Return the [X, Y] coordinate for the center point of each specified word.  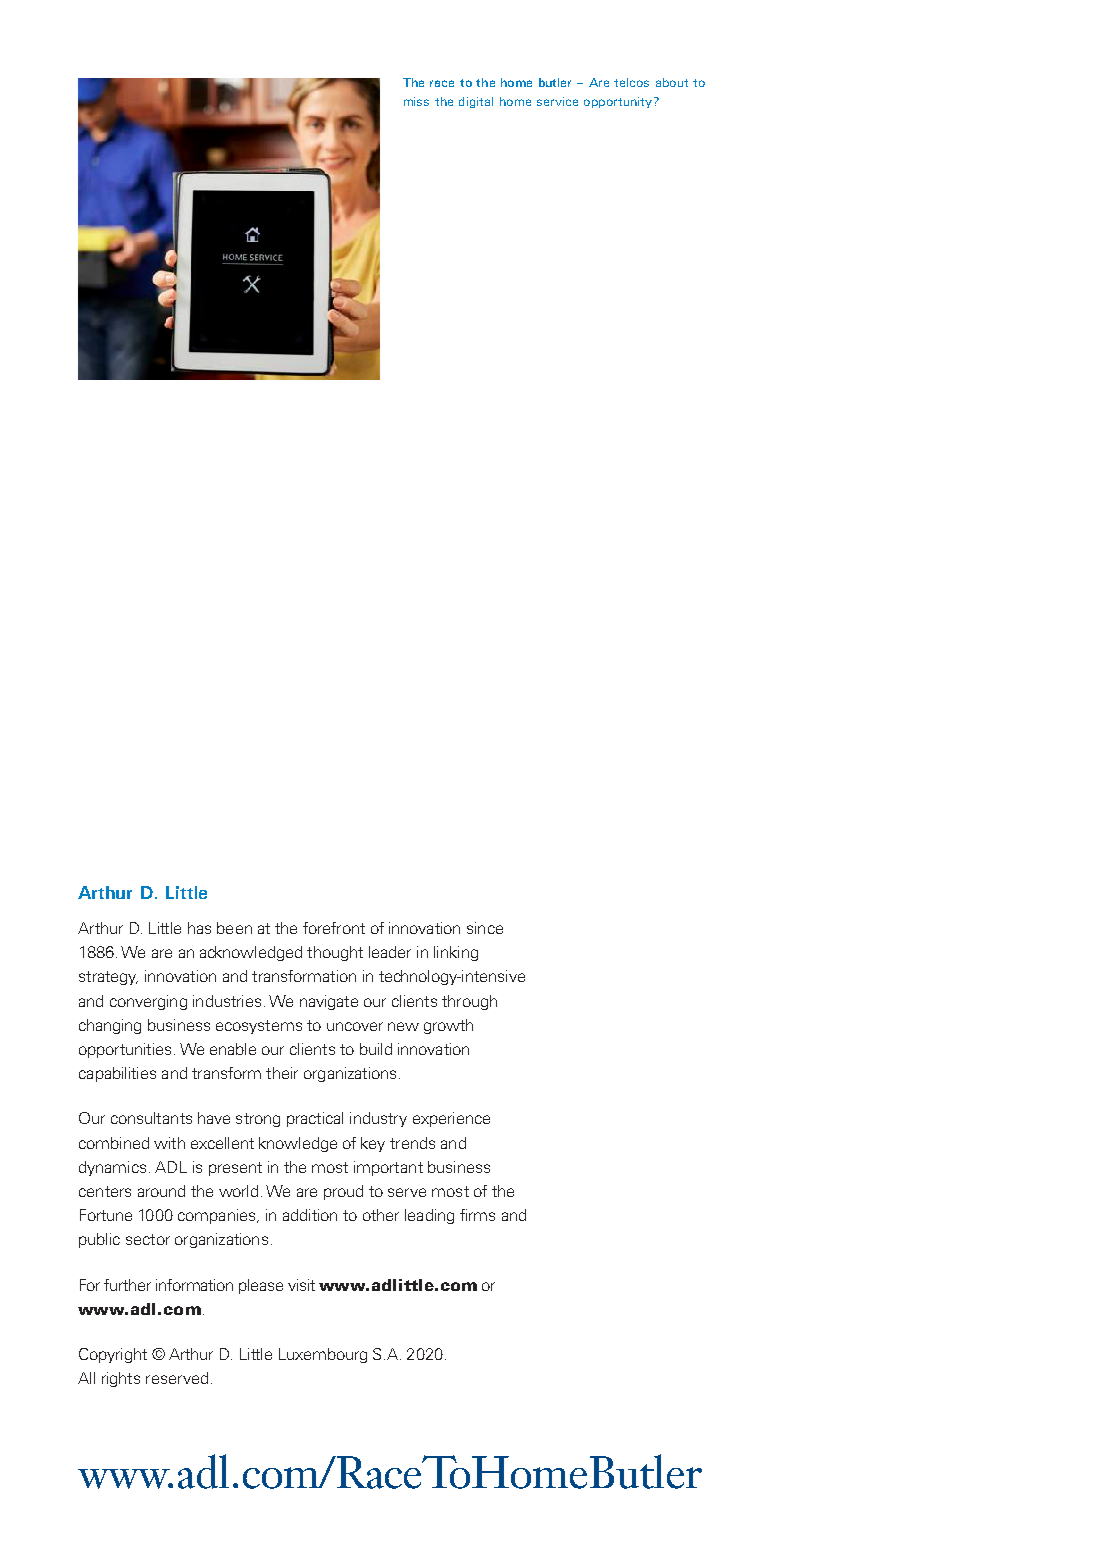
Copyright [113, 1355]
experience [451, 1119]
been [234, 928]
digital [476, 102]
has [199, 928]
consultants [151, 1118]
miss [416, 101]
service [557, 101]
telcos [631, 82]
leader [390, 952]
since [485, 928]
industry [378, 1119]
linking [456, 953]
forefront [334, 928]
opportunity [619, 102]
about [672, 82]
